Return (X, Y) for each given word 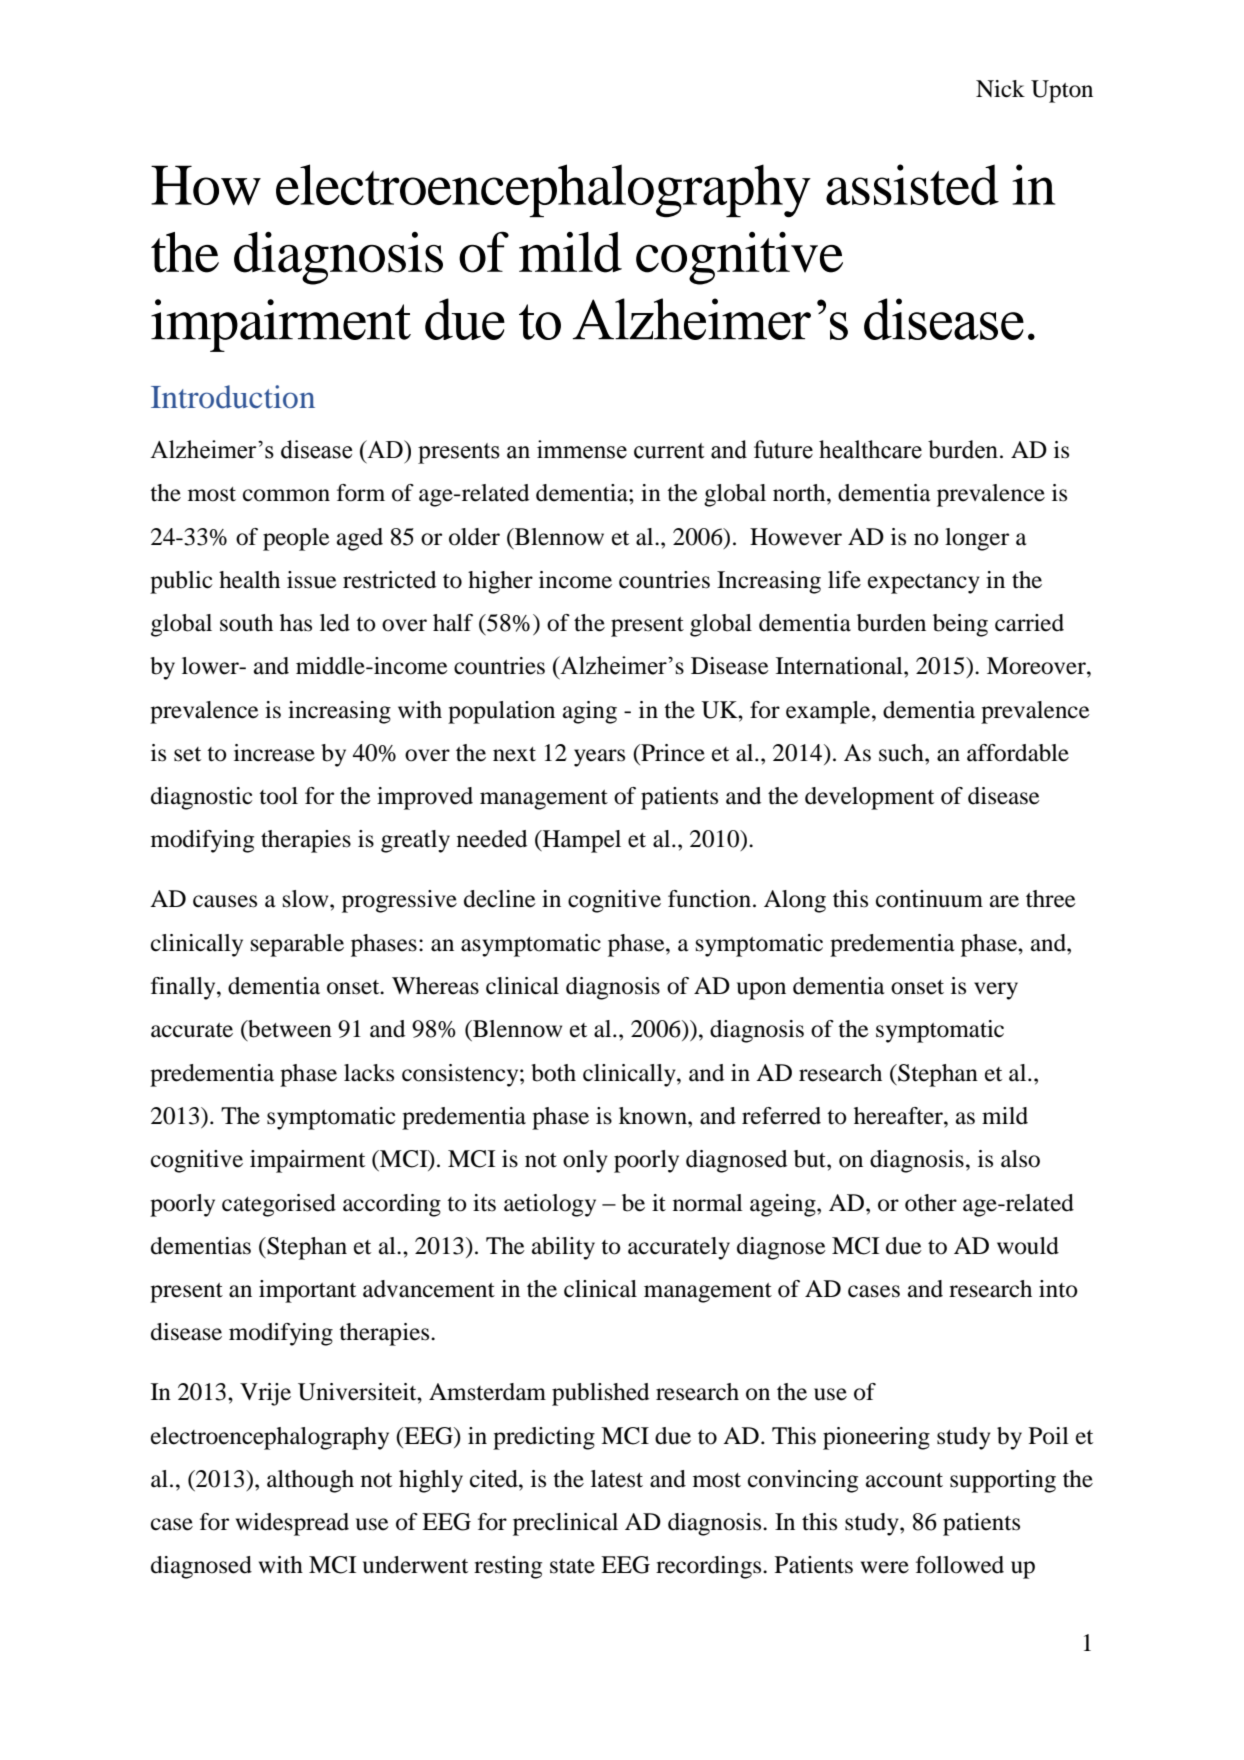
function (709, 899)
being (960, 625)
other (931, 1203)
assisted (912, 184)
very (996, 991)
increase (274, 753)
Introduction (233, 397)
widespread (292, 1524)
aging (590, 712)
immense (582, 449)
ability (563, 1248)
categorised (279, 1205)
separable (297, 945)
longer (977, 539)
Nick (1000, 89)
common (286, 495)
